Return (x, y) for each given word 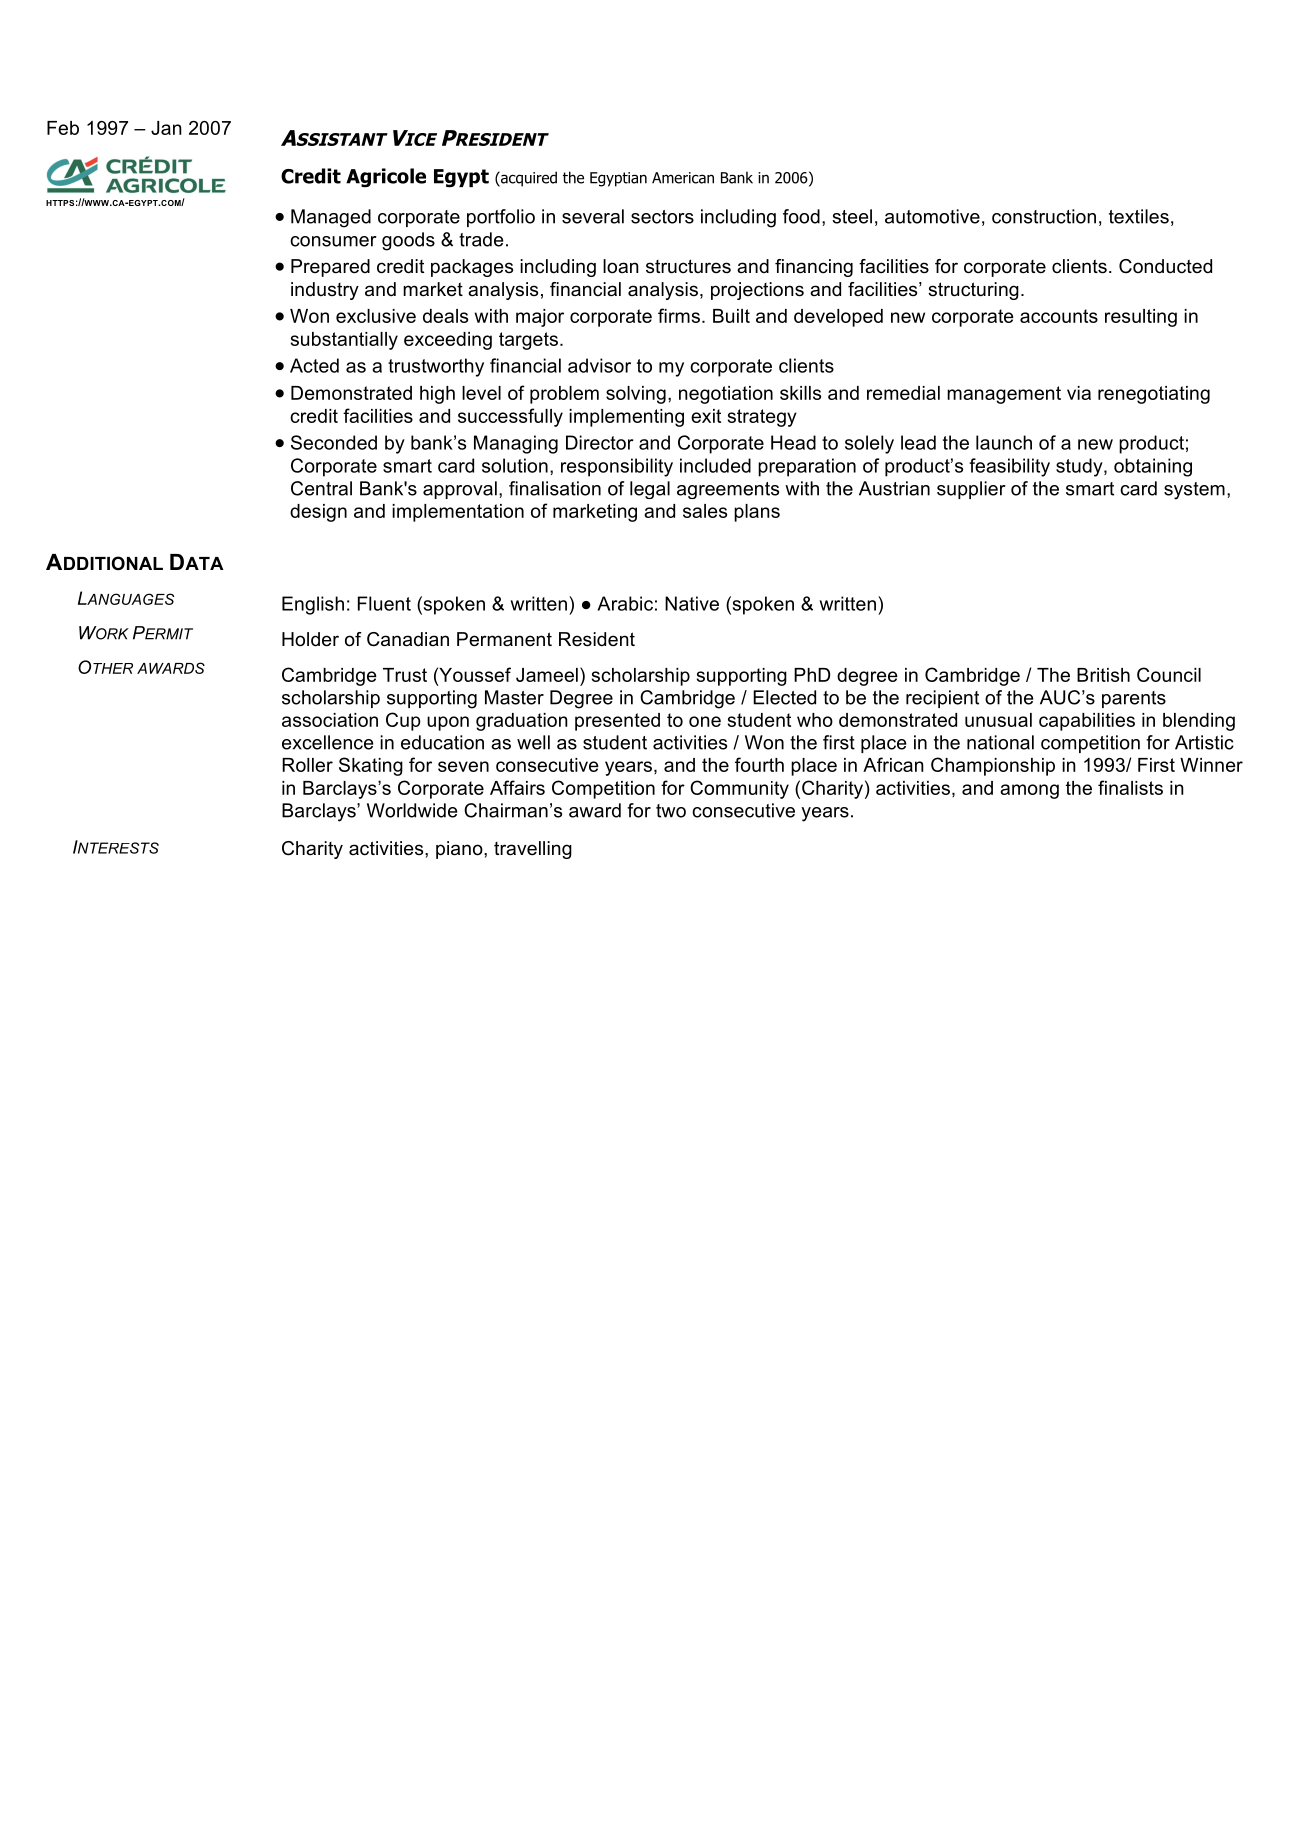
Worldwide (412, 810)
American (683, 178)
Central (321, 488)
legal (650, 490)
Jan (166, 128)
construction (1044, 216)
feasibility (1009, 467)
